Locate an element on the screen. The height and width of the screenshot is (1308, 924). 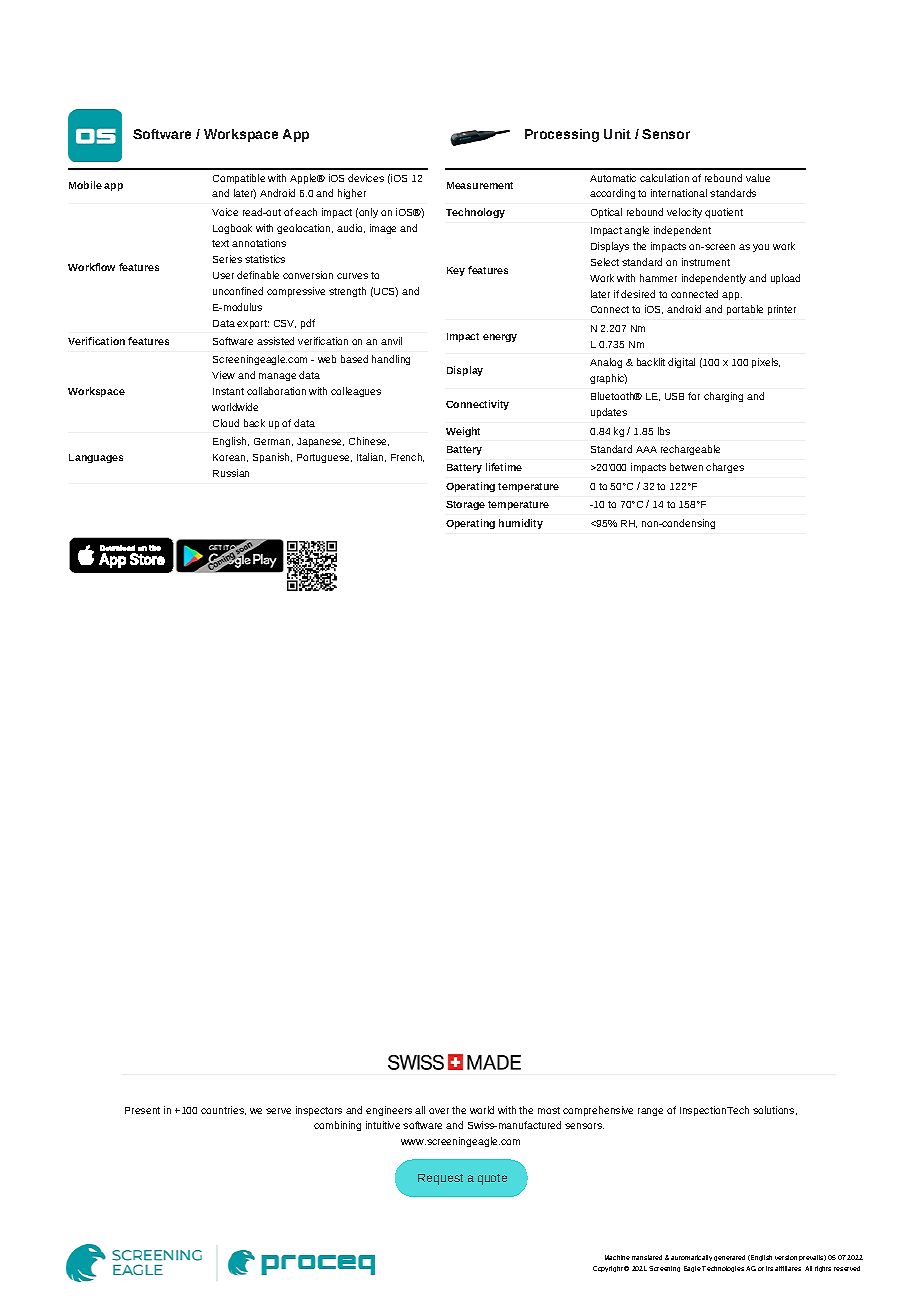
Measurement is located at coordinates (480, 185).
